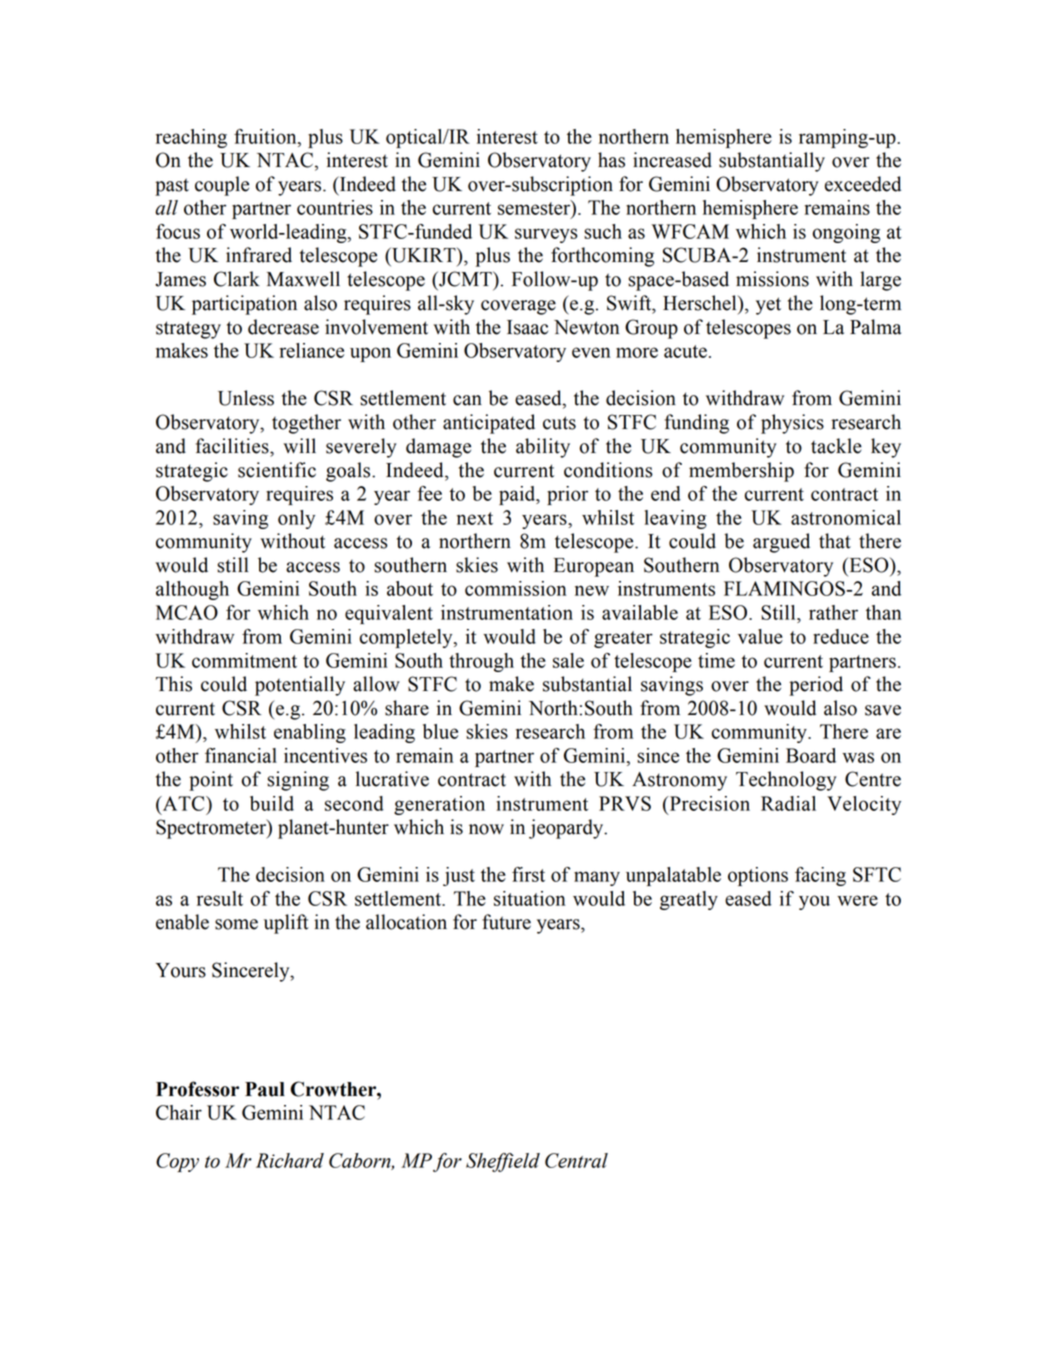  What do you see at coordinates (266, 136) in the screenshot?
I see `fruition` at bounding box center [266, 136].
